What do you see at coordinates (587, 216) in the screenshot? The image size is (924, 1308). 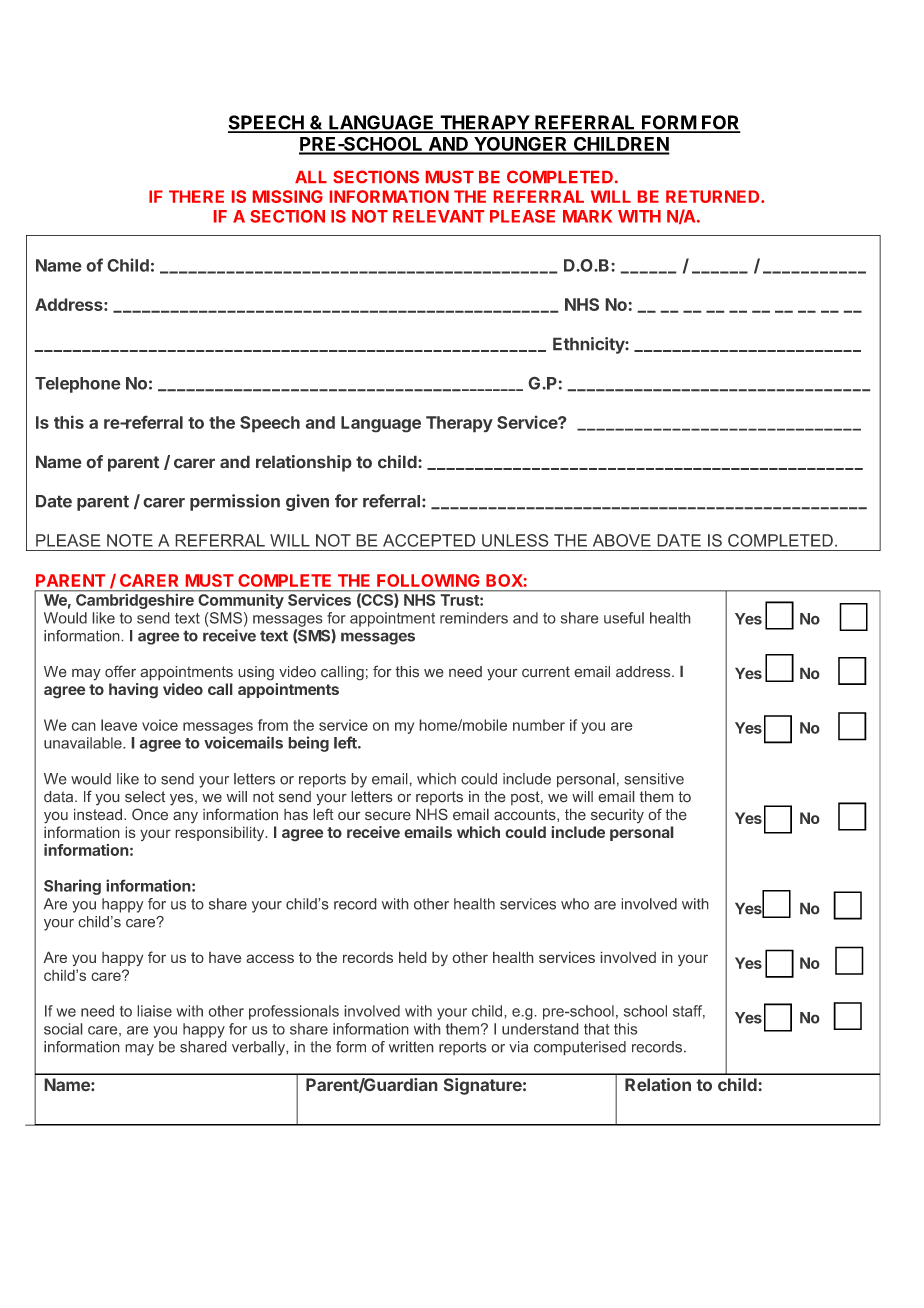 I see `MARK` at bounding box center [587, 216].
